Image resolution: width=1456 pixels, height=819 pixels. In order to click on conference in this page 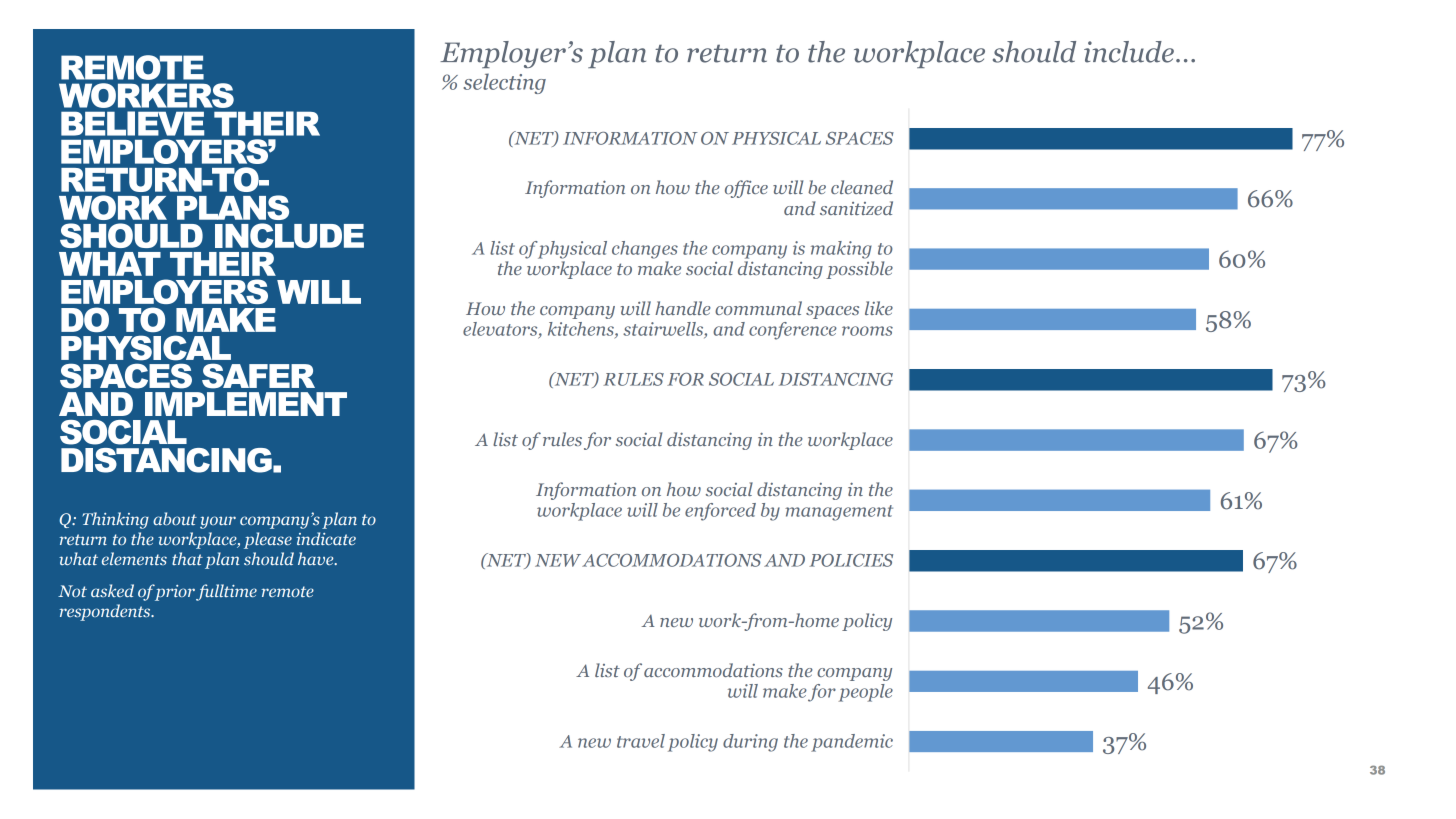, I will do `click(793, 331)`.
